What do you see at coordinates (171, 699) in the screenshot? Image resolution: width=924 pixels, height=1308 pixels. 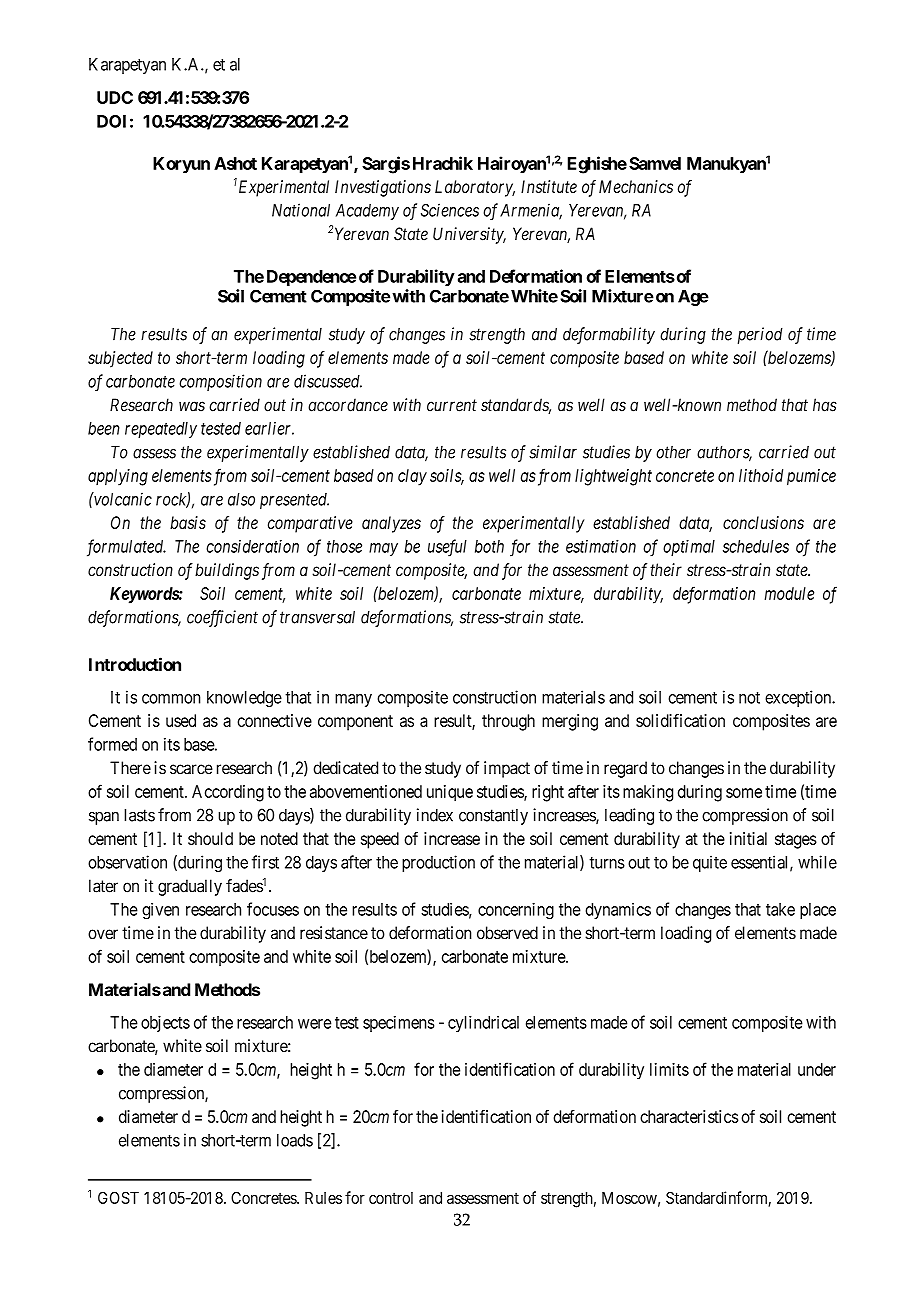 I see `common` at bounding box center [171, 699].
